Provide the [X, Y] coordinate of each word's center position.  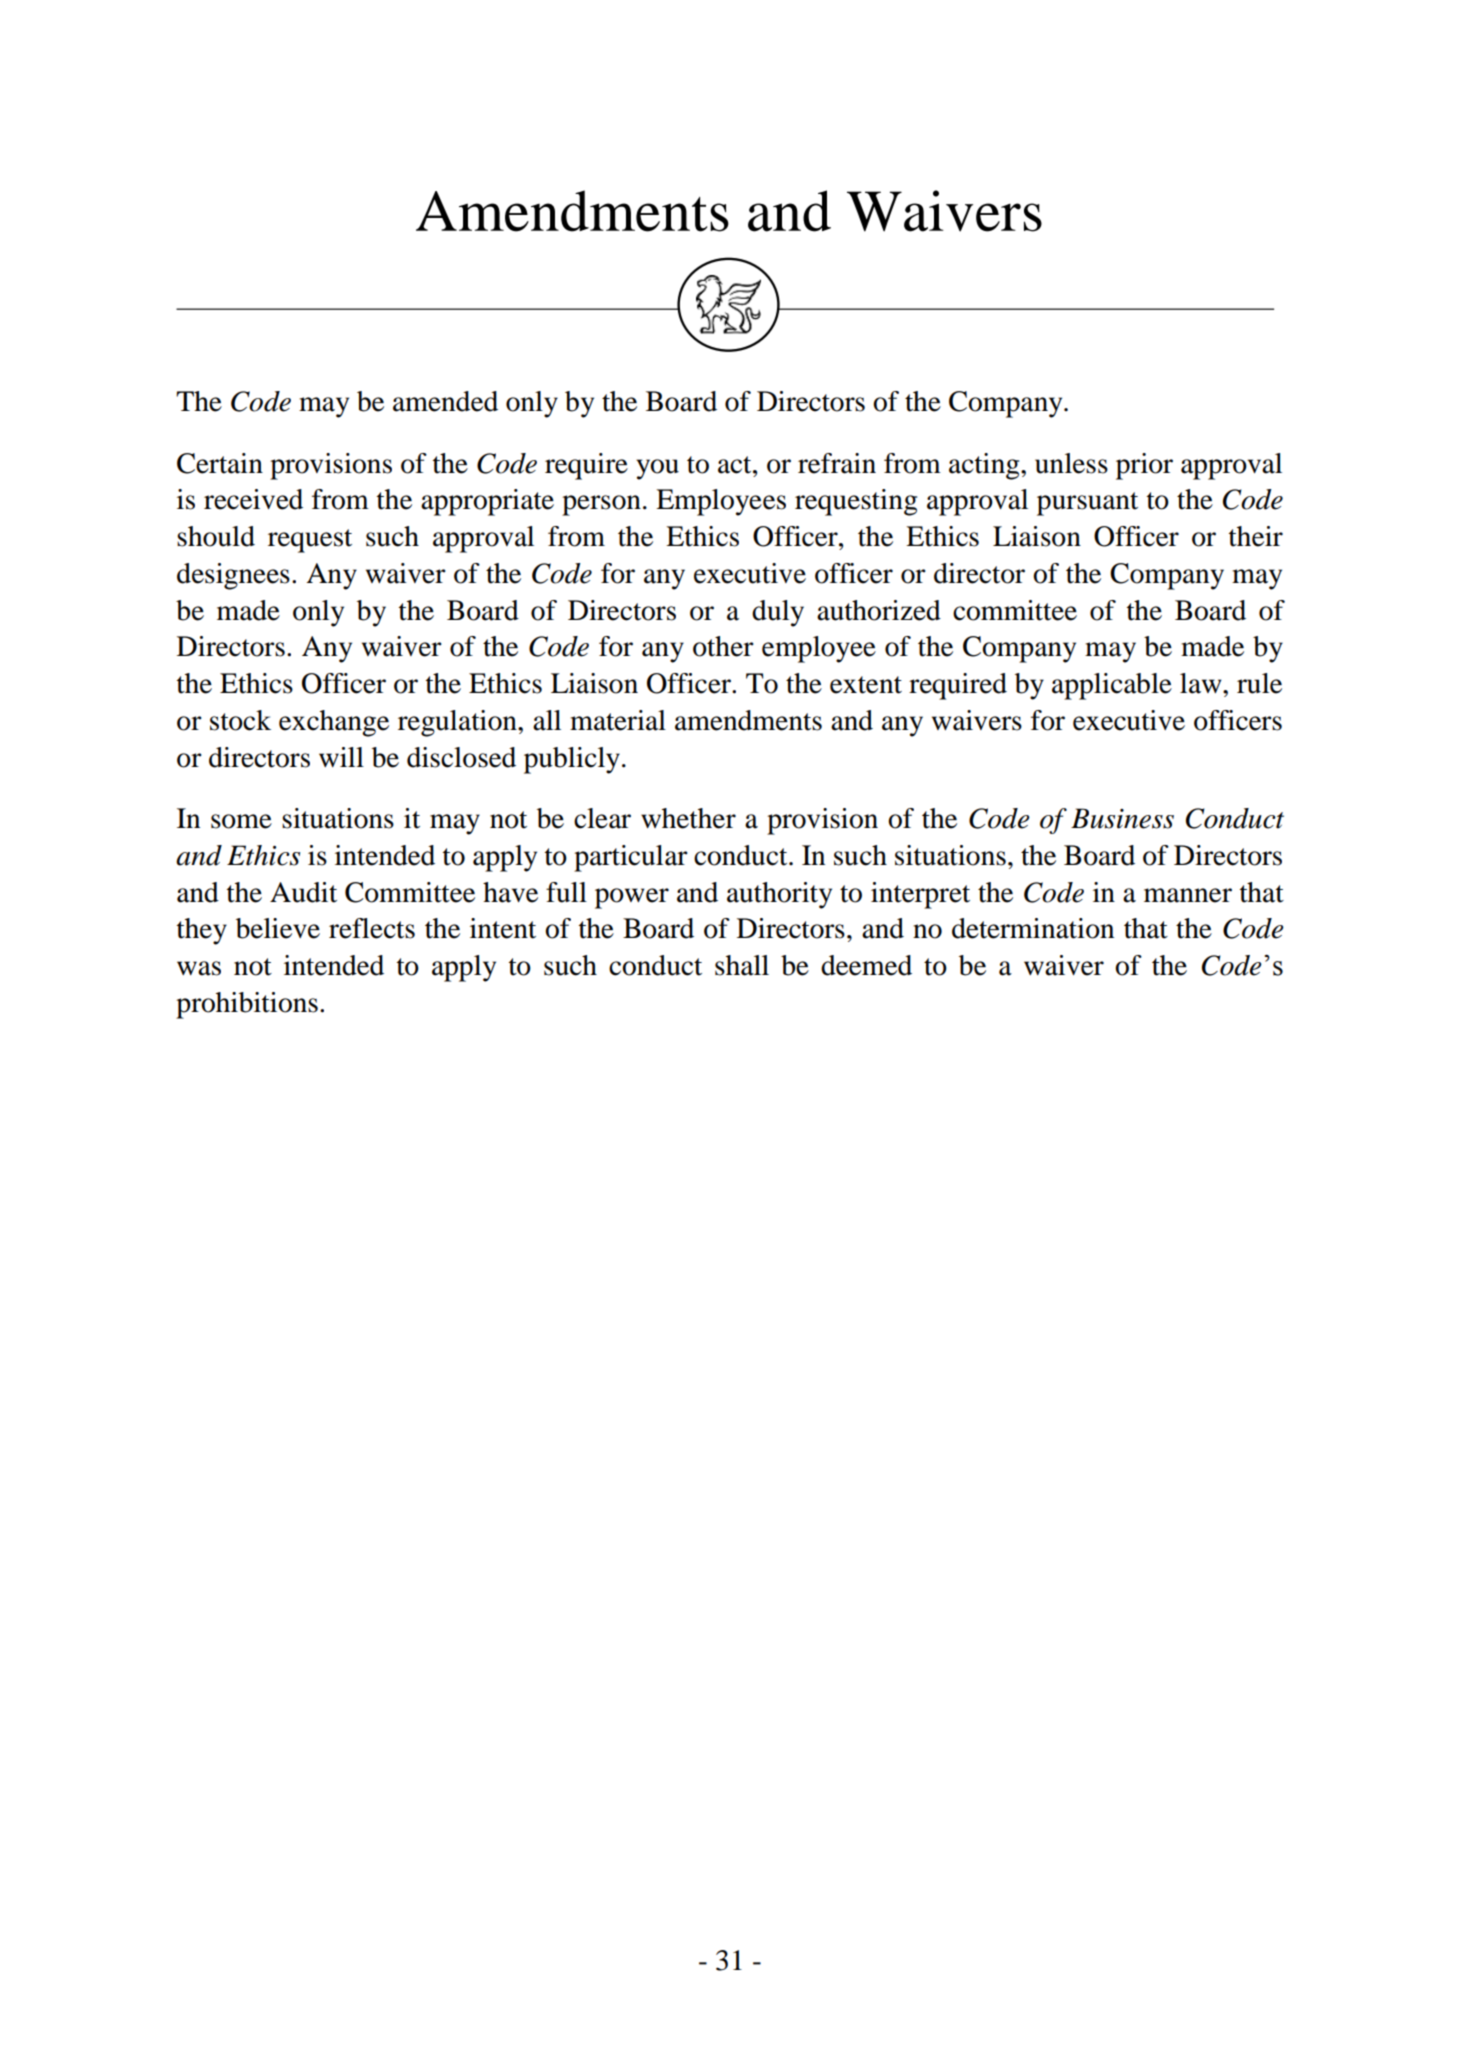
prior [1144, 466]
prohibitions [247, 1005]
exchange [334, 723]
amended [445, 401]
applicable [1112, 686]
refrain [837, 463]
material [618, 720]
